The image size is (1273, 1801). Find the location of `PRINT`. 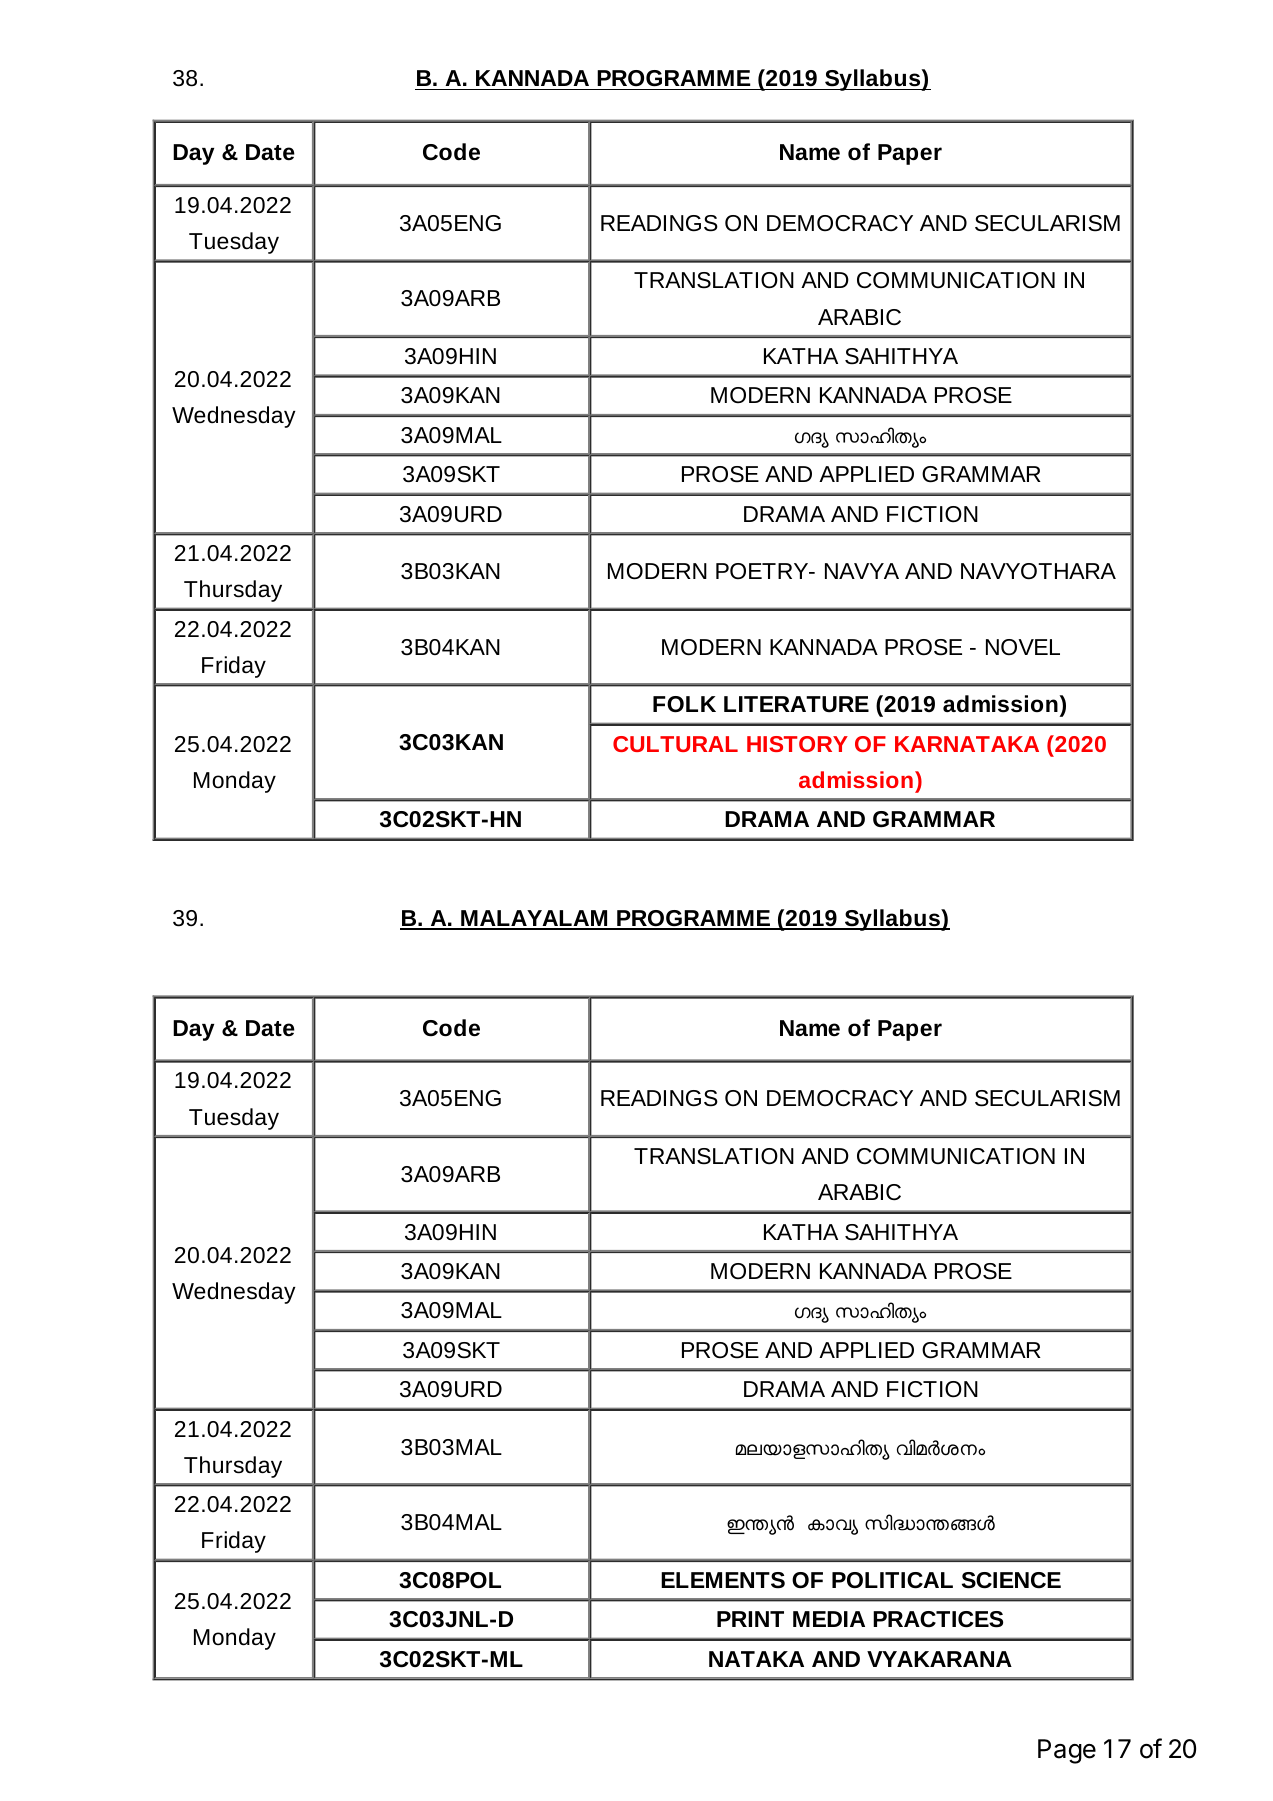

PRINT is located at coordinates (750, 1619).
